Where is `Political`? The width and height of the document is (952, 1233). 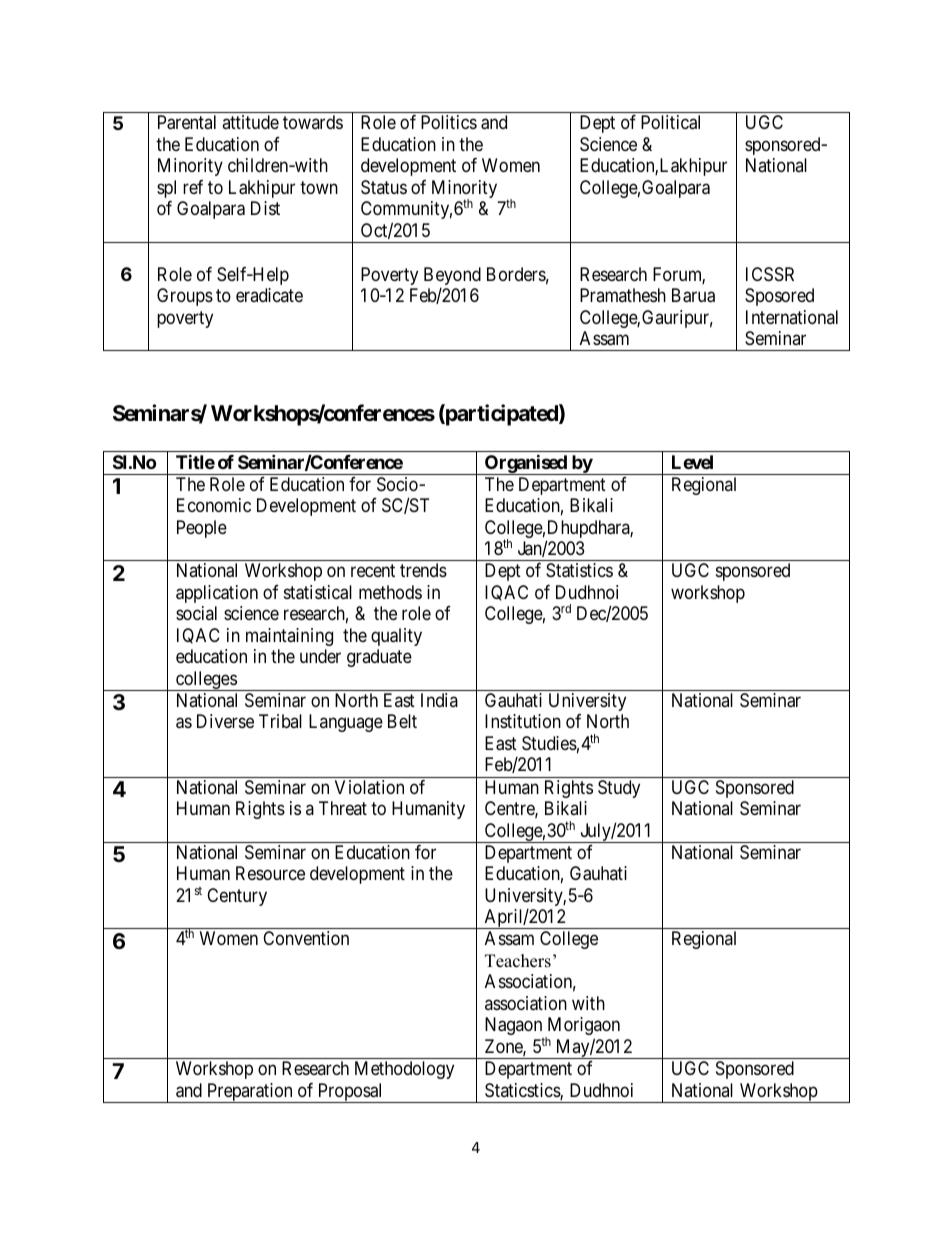 Political is located at coordinates (670, 122).
